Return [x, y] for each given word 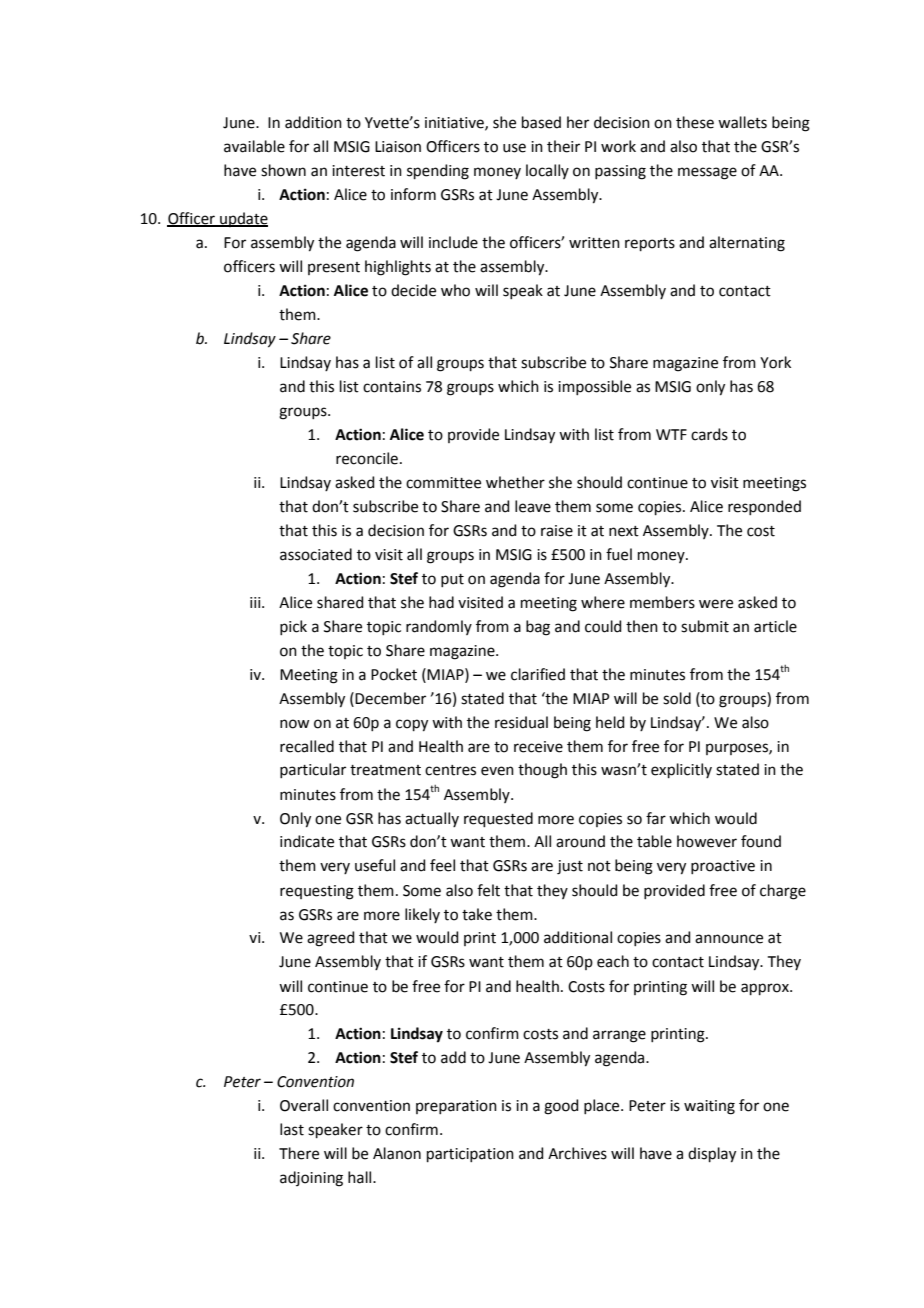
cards [709, 434]
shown [283, 170]
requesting [317, 892]
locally [547, 171]
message [707, 173]
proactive [723, 867]
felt [488, 890]
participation [470, 1155]
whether [515, 482]
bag [538, 628]
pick [293, 627]
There [299, 1153]
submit [705, 626]
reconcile [367, 458]
